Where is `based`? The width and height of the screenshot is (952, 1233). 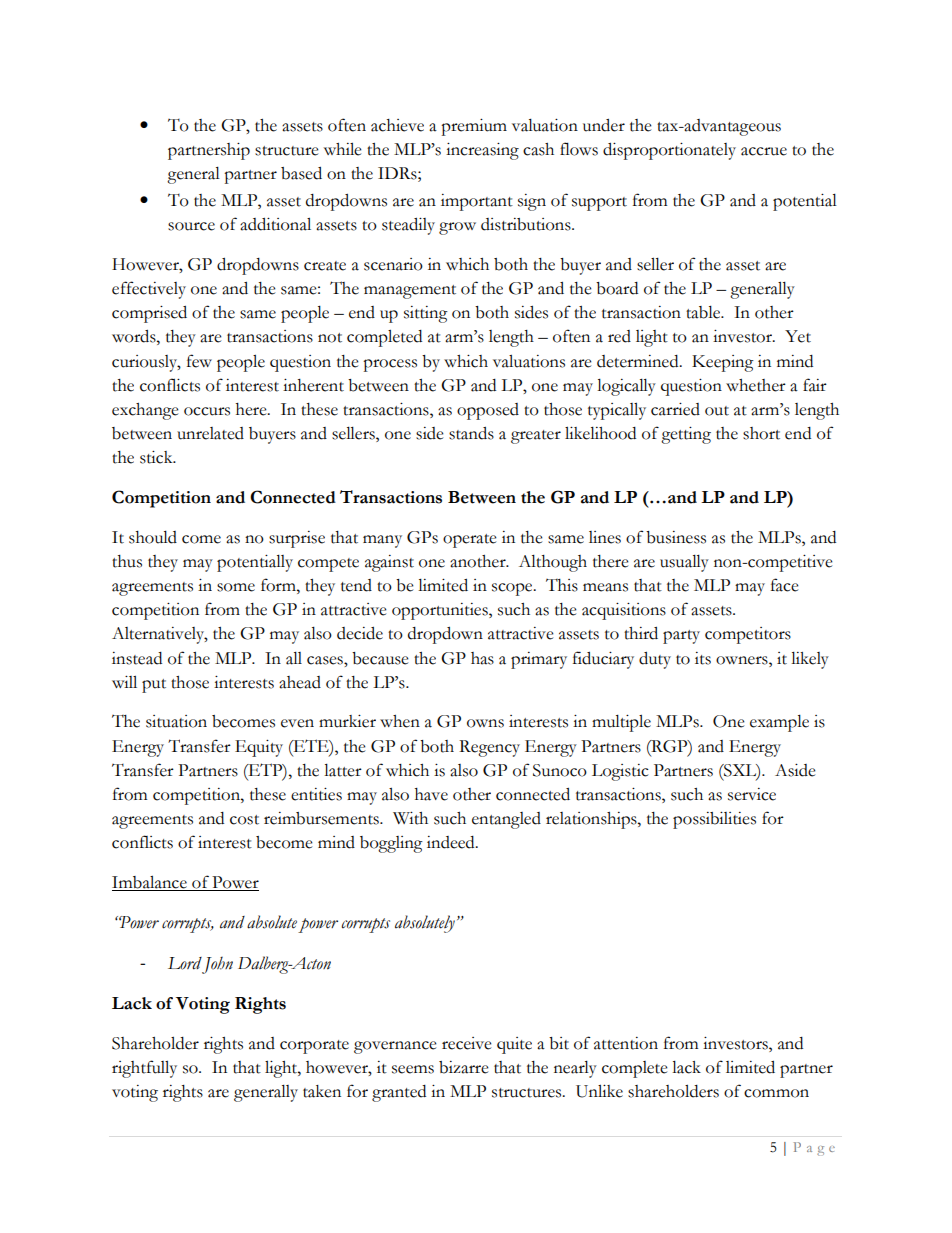
based is located at coordinates (301, 173).
